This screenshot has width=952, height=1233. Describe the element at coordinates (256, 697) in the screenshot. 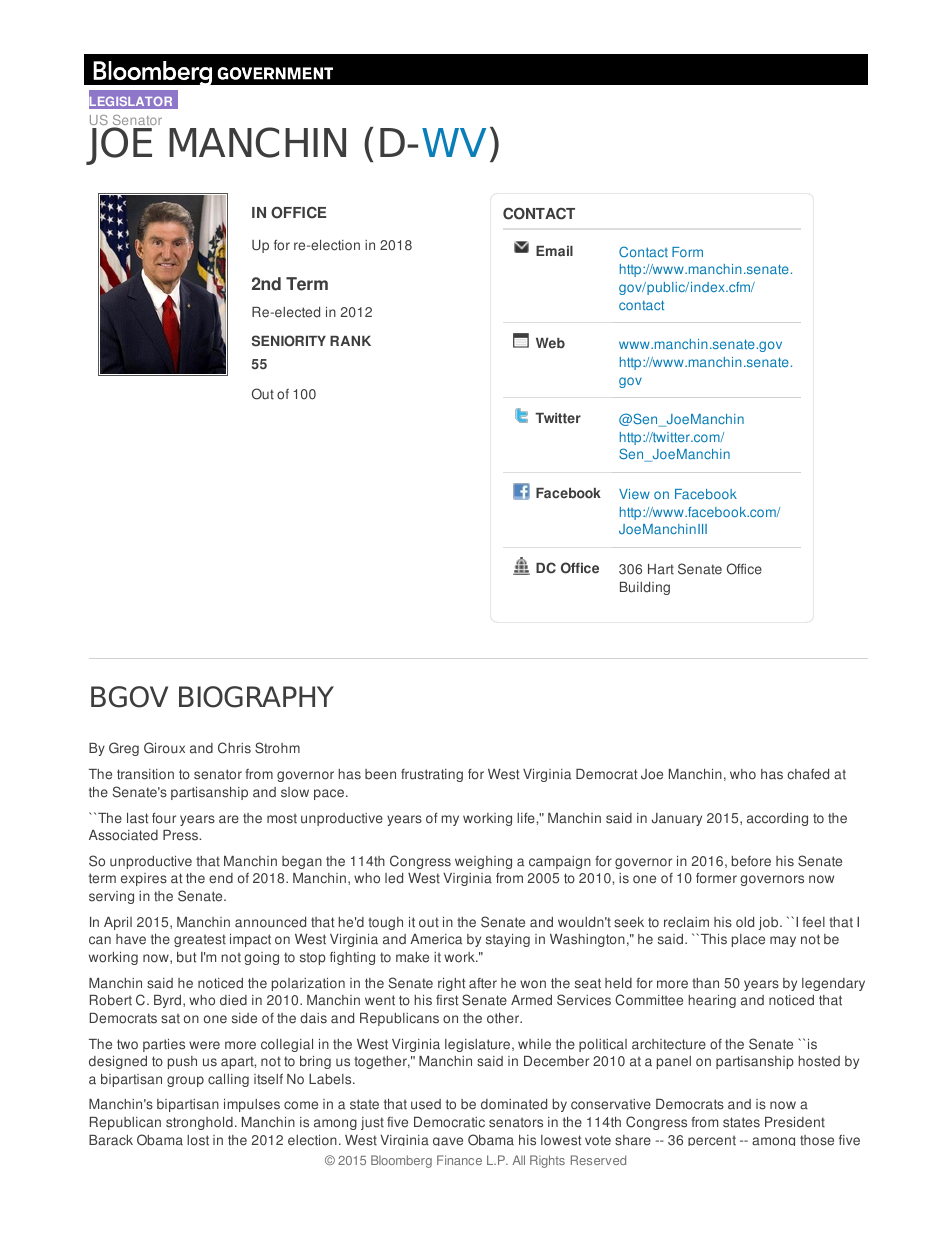

I see `BIOGRAPHY` at that location.
